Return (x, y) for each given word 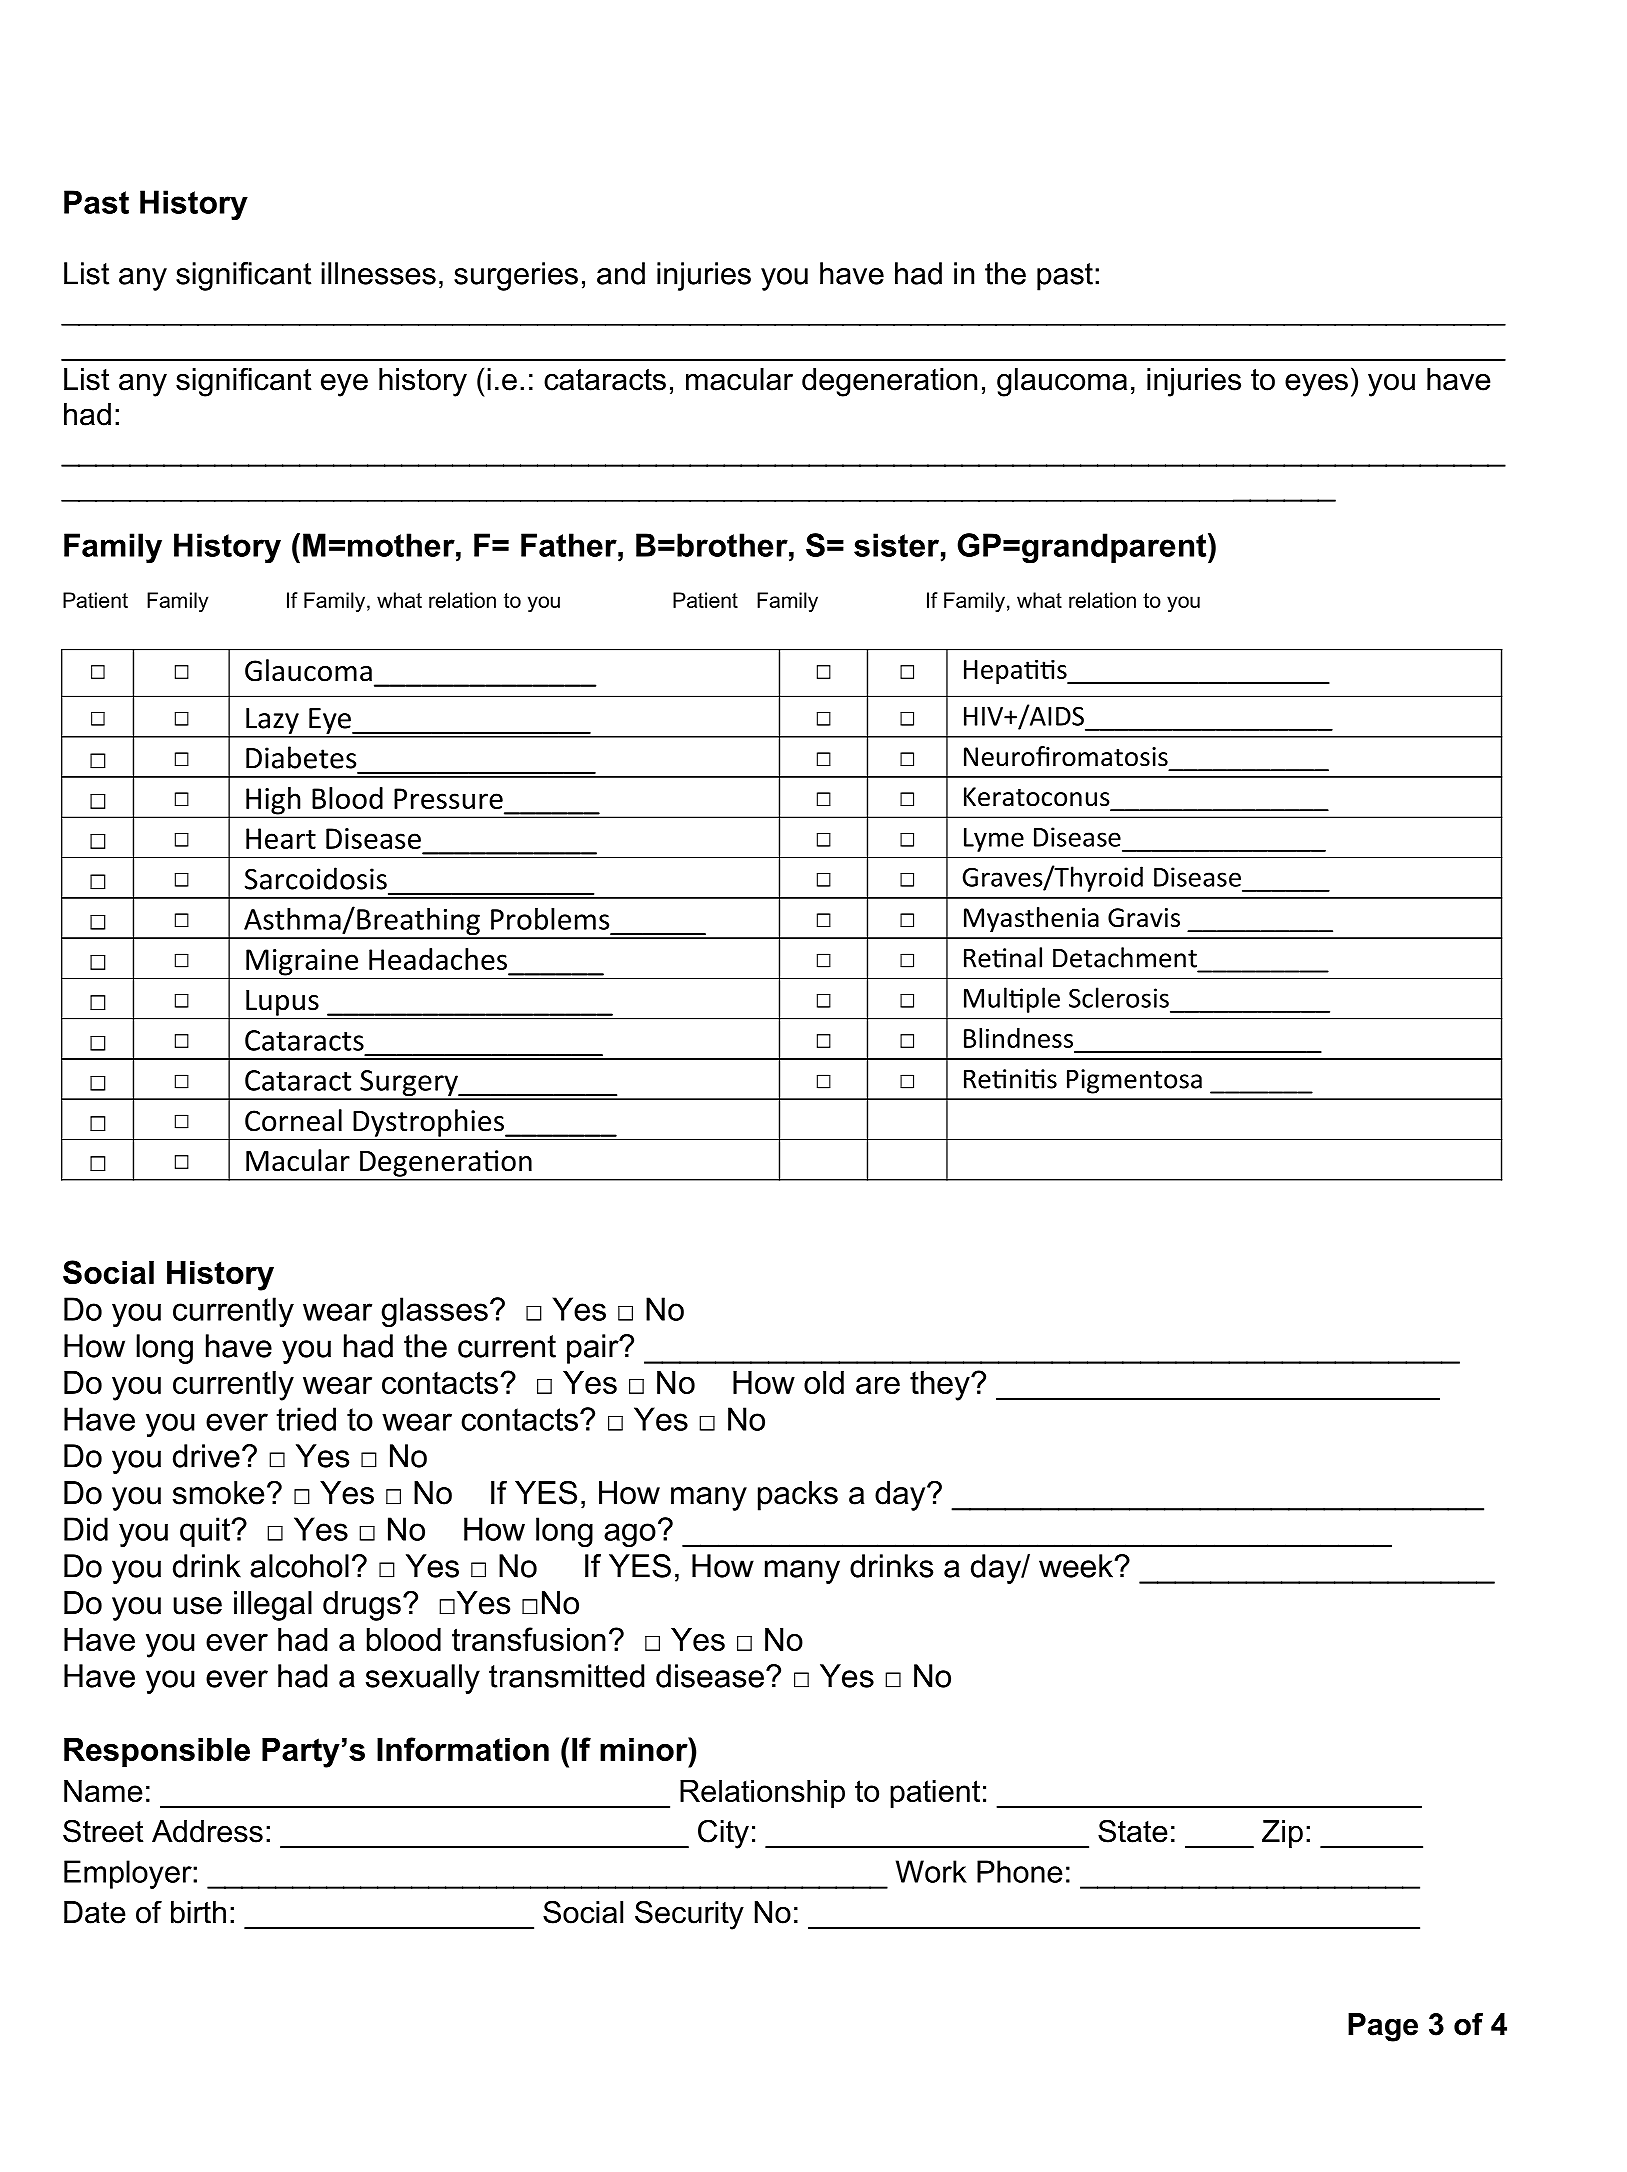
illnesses (378, 273)
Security (689, 1915)
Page (1383, 2027)
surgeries (516, 276)
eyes (1316, 385)
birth (198, 1912)
